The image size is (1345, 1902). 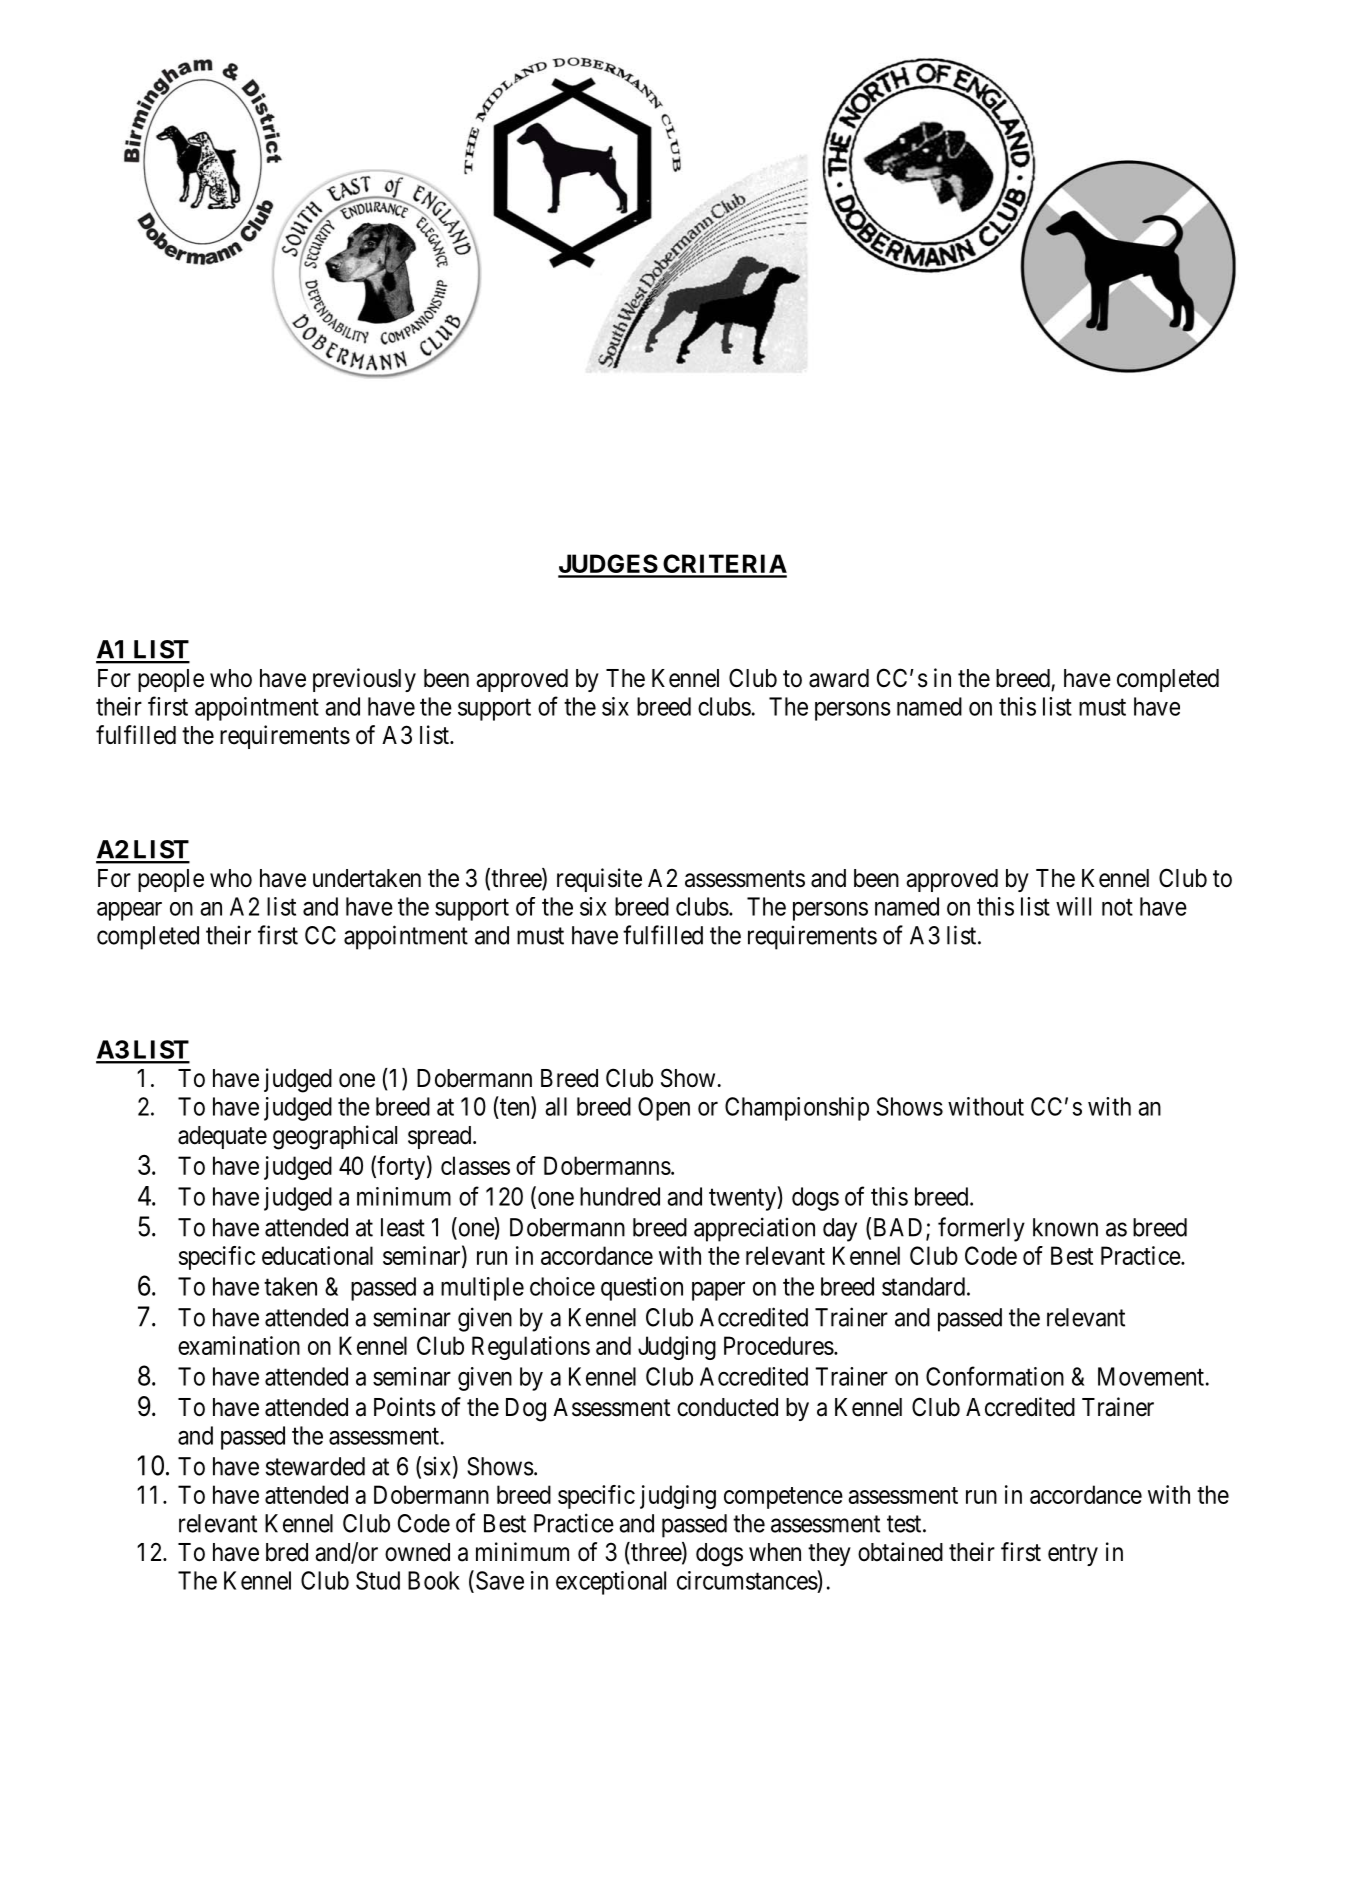 I want to click on previously, so click(x=364, y=680).
